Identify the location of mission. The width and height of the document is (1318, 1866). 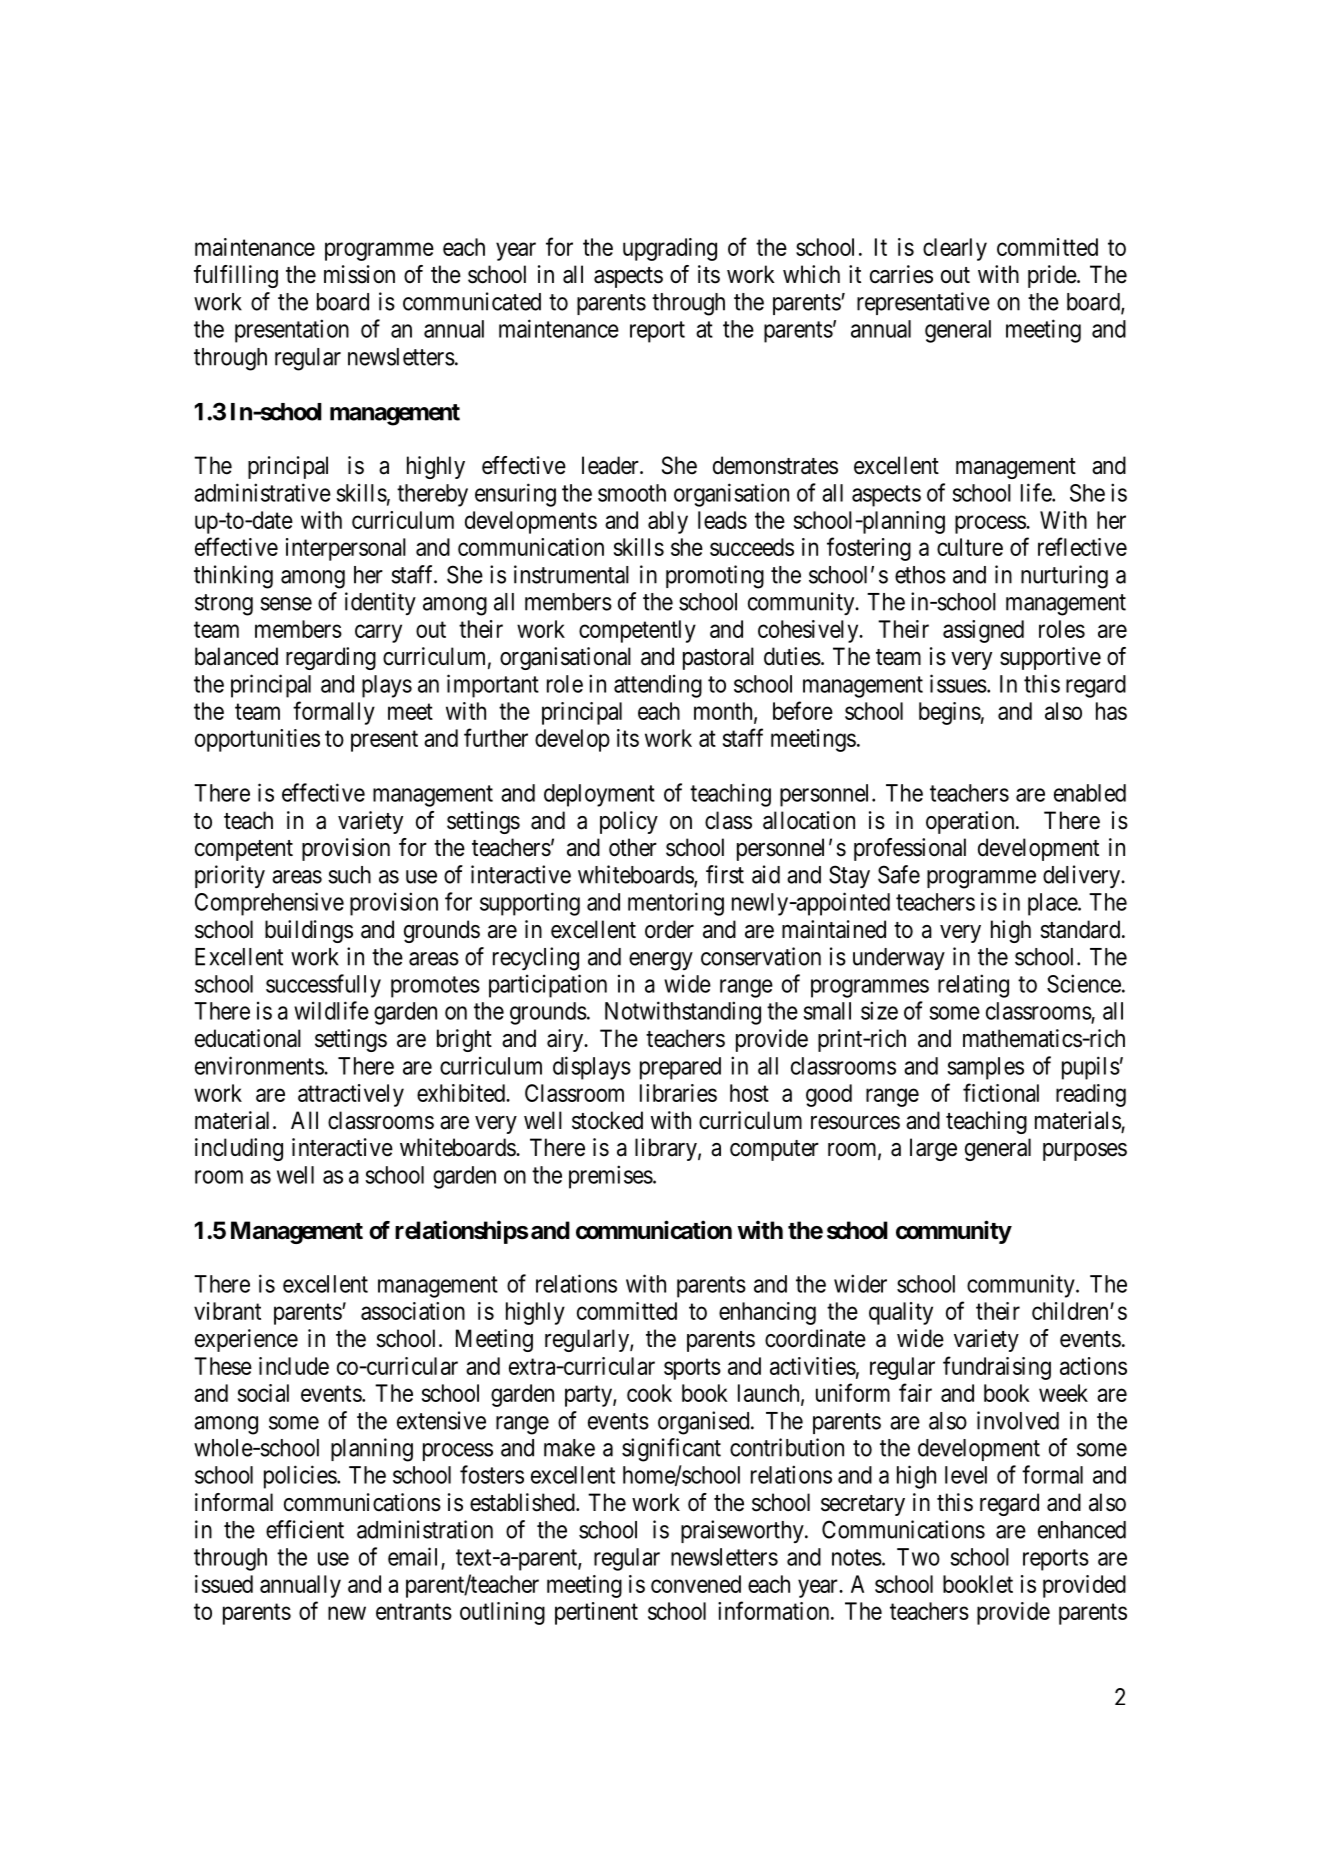
(359, 274).
